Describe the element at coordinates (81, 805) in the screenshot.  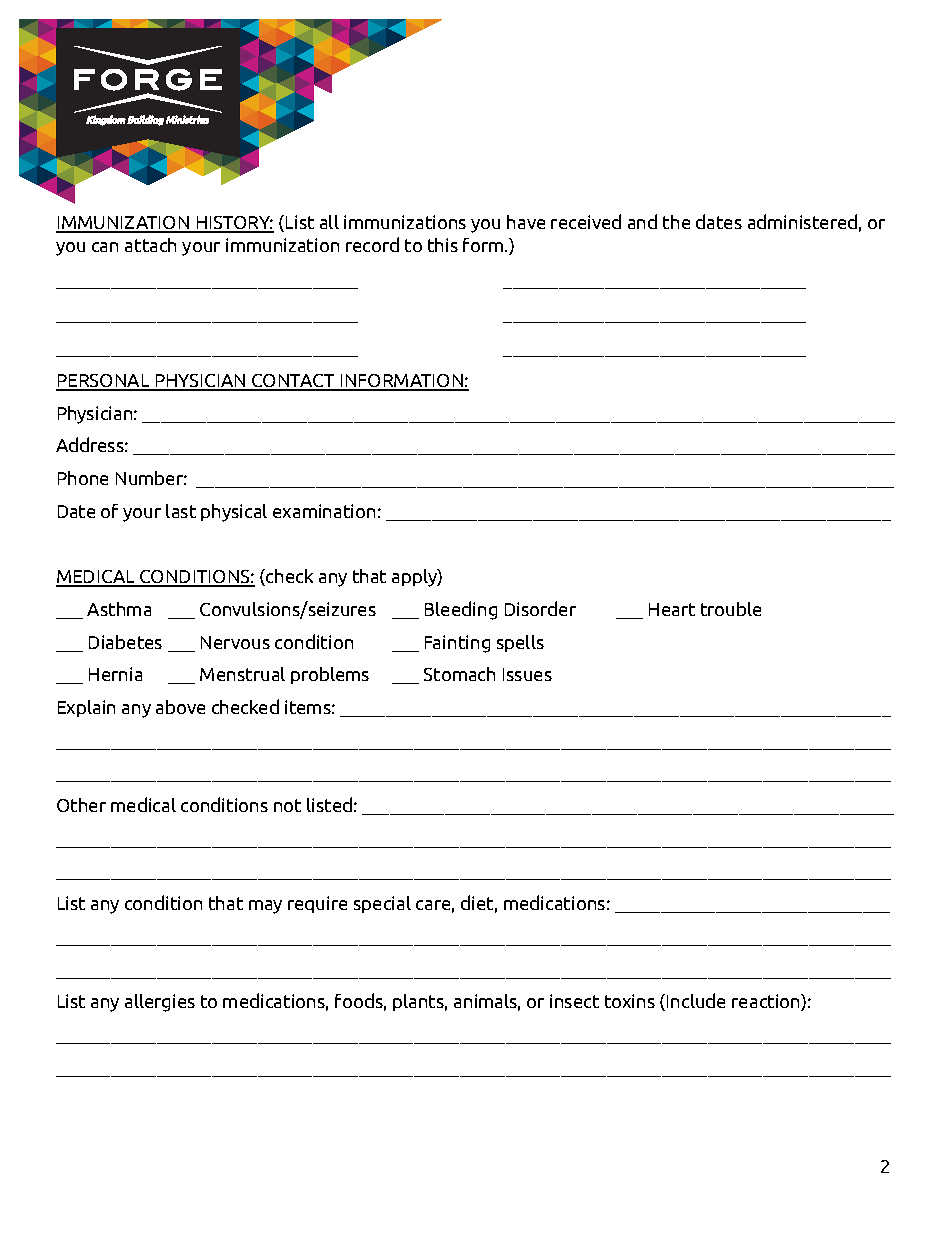
I see `Other` at that location.
